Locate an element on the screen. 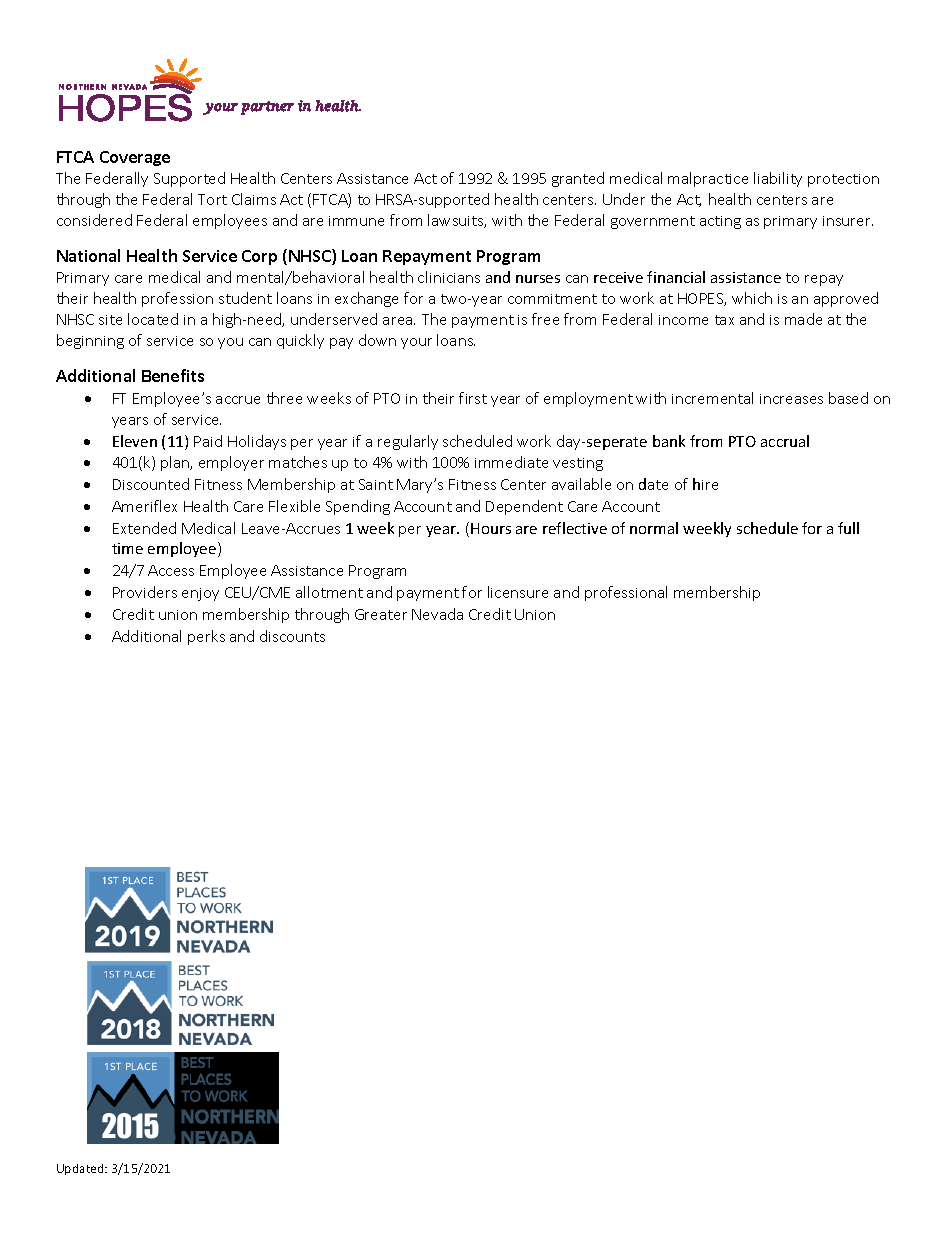  liability is located at coordinates (778, 179).
